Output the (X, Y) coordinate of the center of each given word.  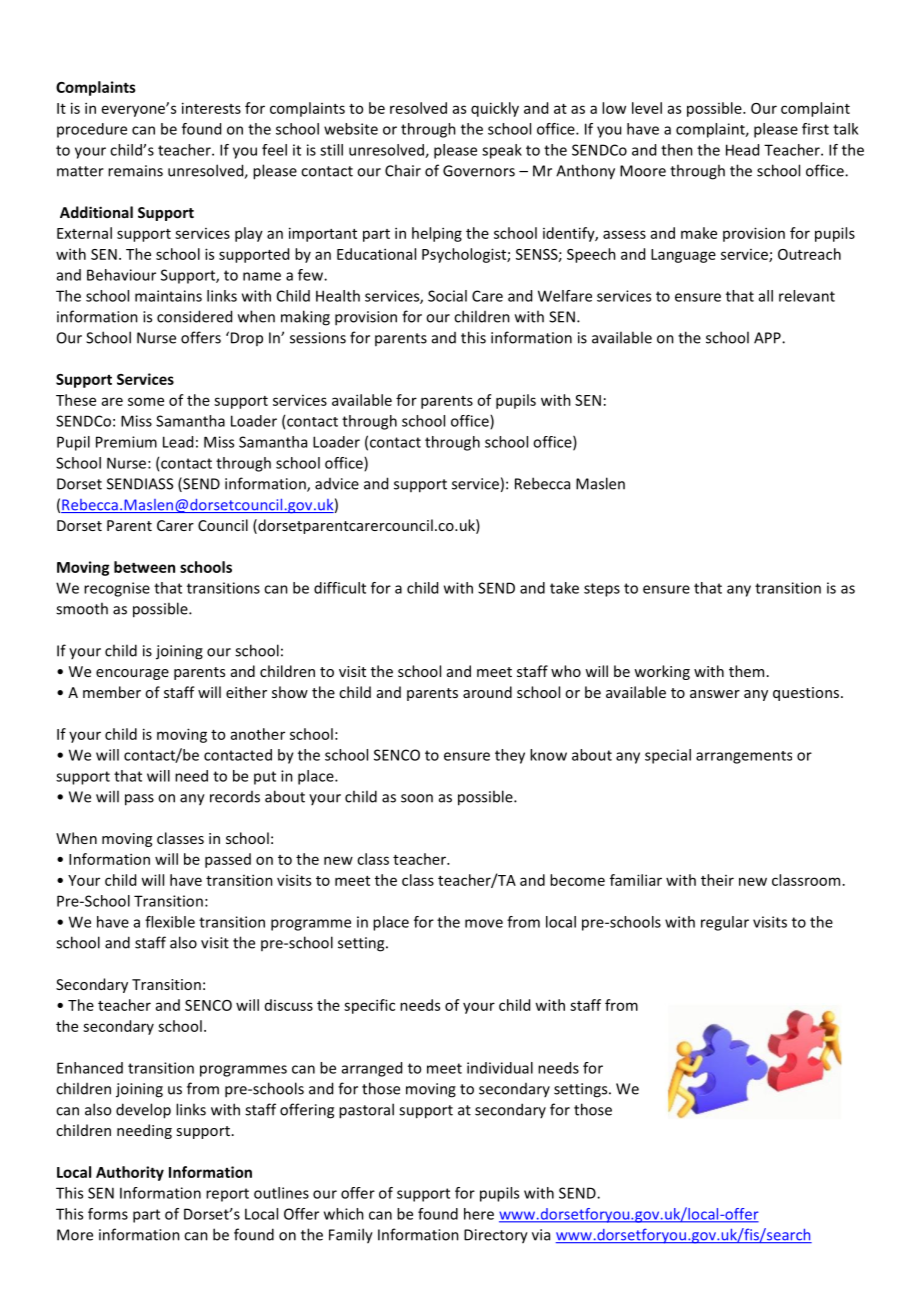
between (144, 567)
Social (447, 296)
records (235, 797)
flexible (170, 922)
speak (502, 151)
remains (135, 171)
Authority (130, 1173)
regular (725, 923)
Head (742, 150)
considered (194, 316)
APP (768, 338)
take (564, 588)
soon (417, 798)
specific (369, 1006)
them (746, 671)
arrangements (744, 757)
